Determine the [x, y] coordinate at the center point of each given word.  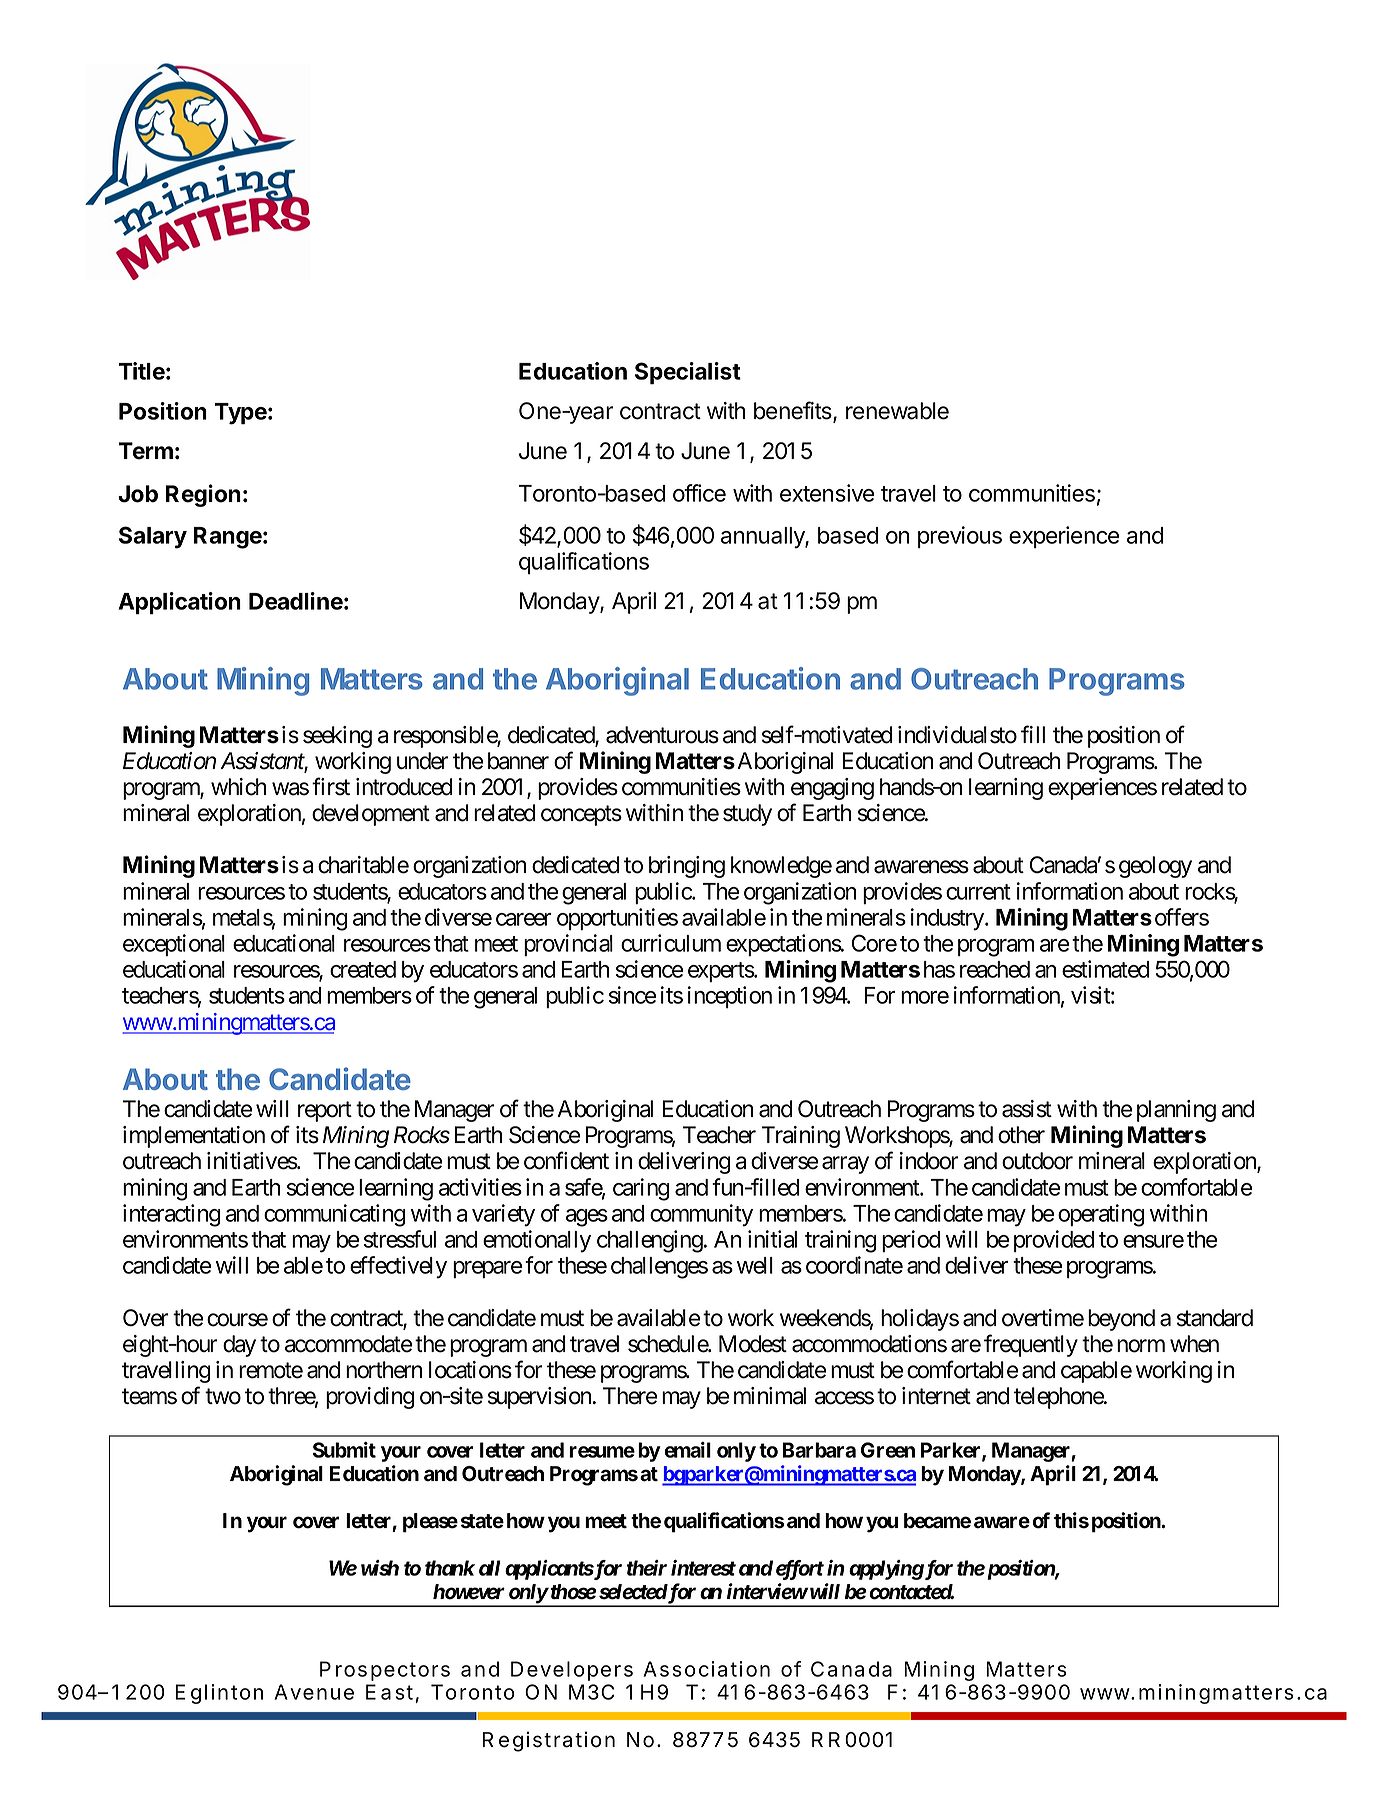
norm [1141, 1346]
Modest [753, 1344]
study [747, 815]
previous [960, 537]
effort [800, 1570]
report [325, 1112]
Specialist [688, 373]
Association [706, 1669]
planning [1176, 1111]
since [632, 995]
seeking [337, 737]
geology [1155, 867]
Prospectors [385, 1671]
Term [145, 451]
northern [384, 1370]
